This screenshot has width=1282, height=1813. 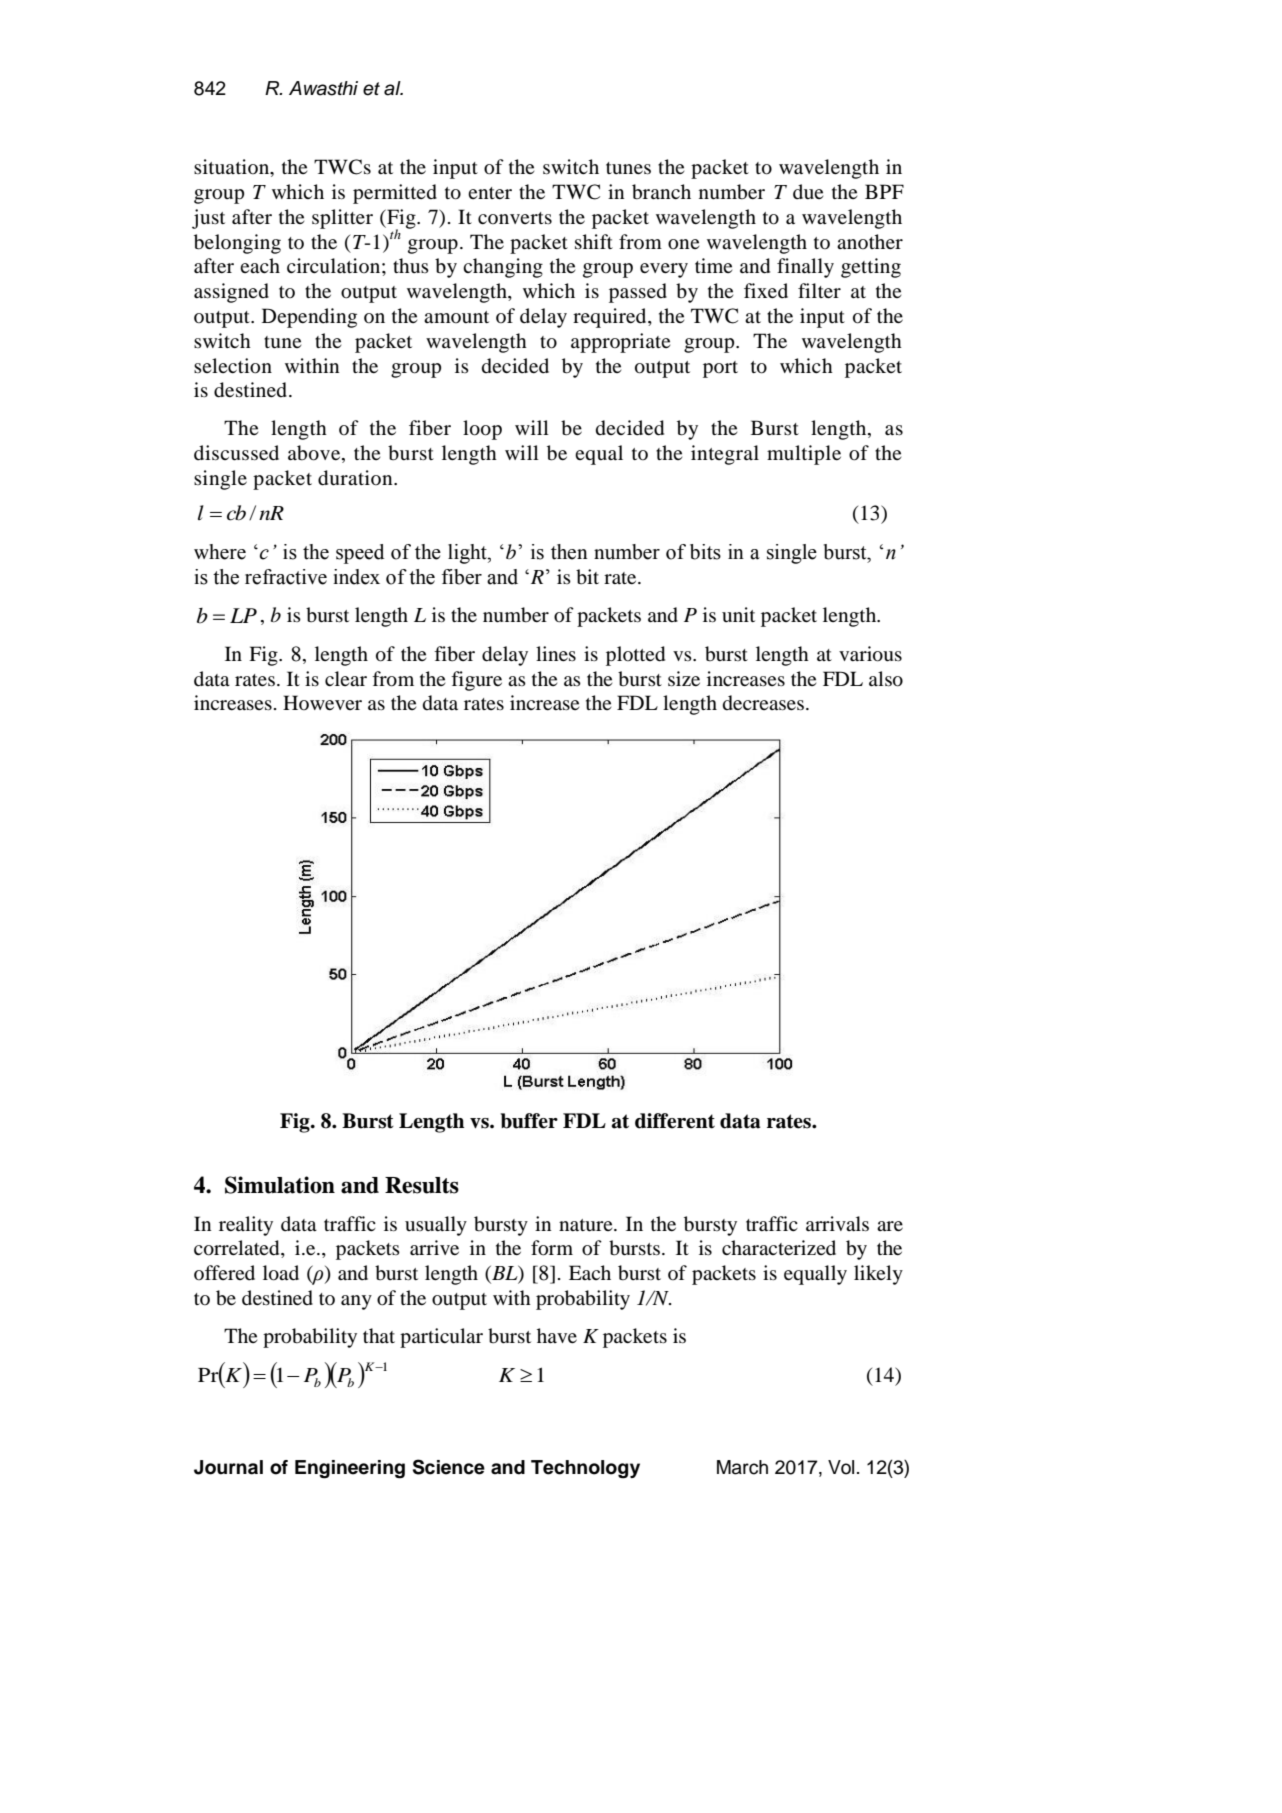 What do you see at coordinates (515, 218) in the screenshot?
I see `converts` at bounding box center [515, 218].
